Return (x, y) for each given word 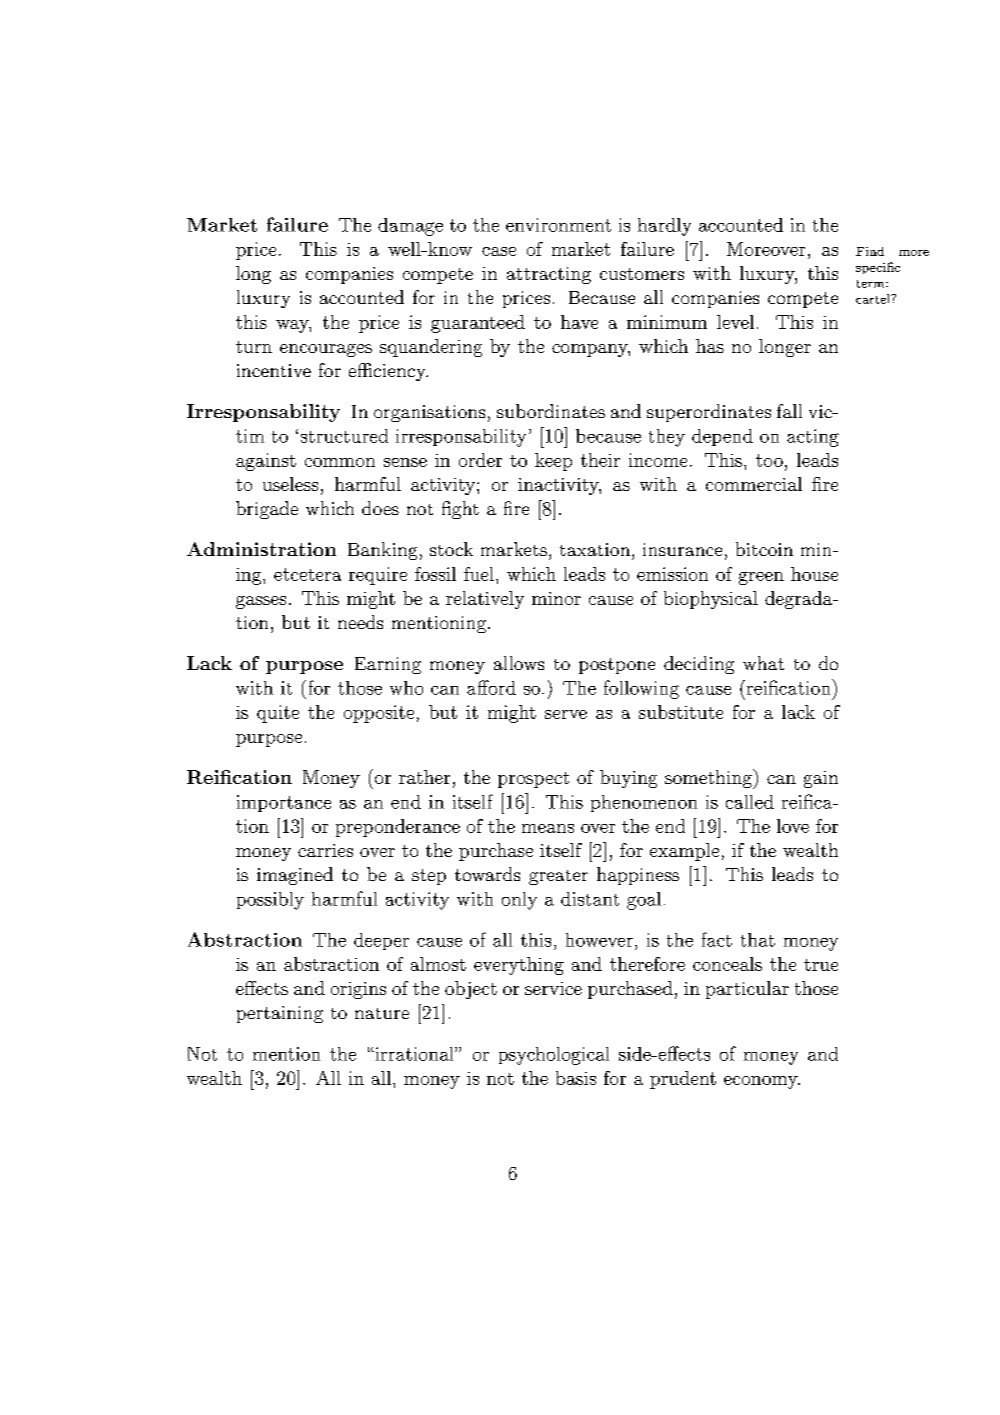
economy (762, 1082)
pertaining (280, 1014)
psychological (554, 1056)
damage (410, 227)
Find (870, 251)
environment (558, 225)
